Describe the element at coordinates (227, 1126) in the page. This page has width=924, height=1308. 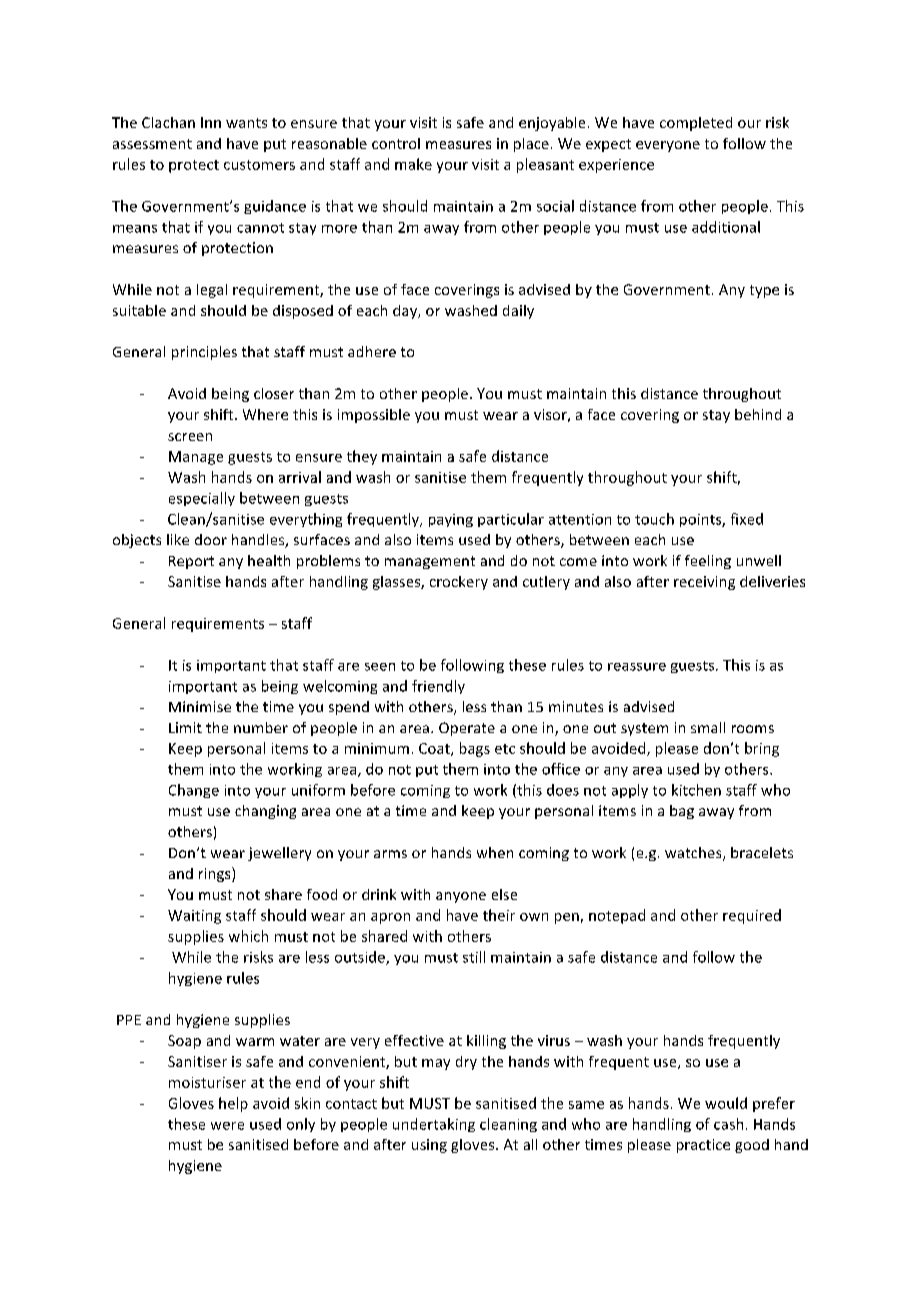
I see `were` at that location.
